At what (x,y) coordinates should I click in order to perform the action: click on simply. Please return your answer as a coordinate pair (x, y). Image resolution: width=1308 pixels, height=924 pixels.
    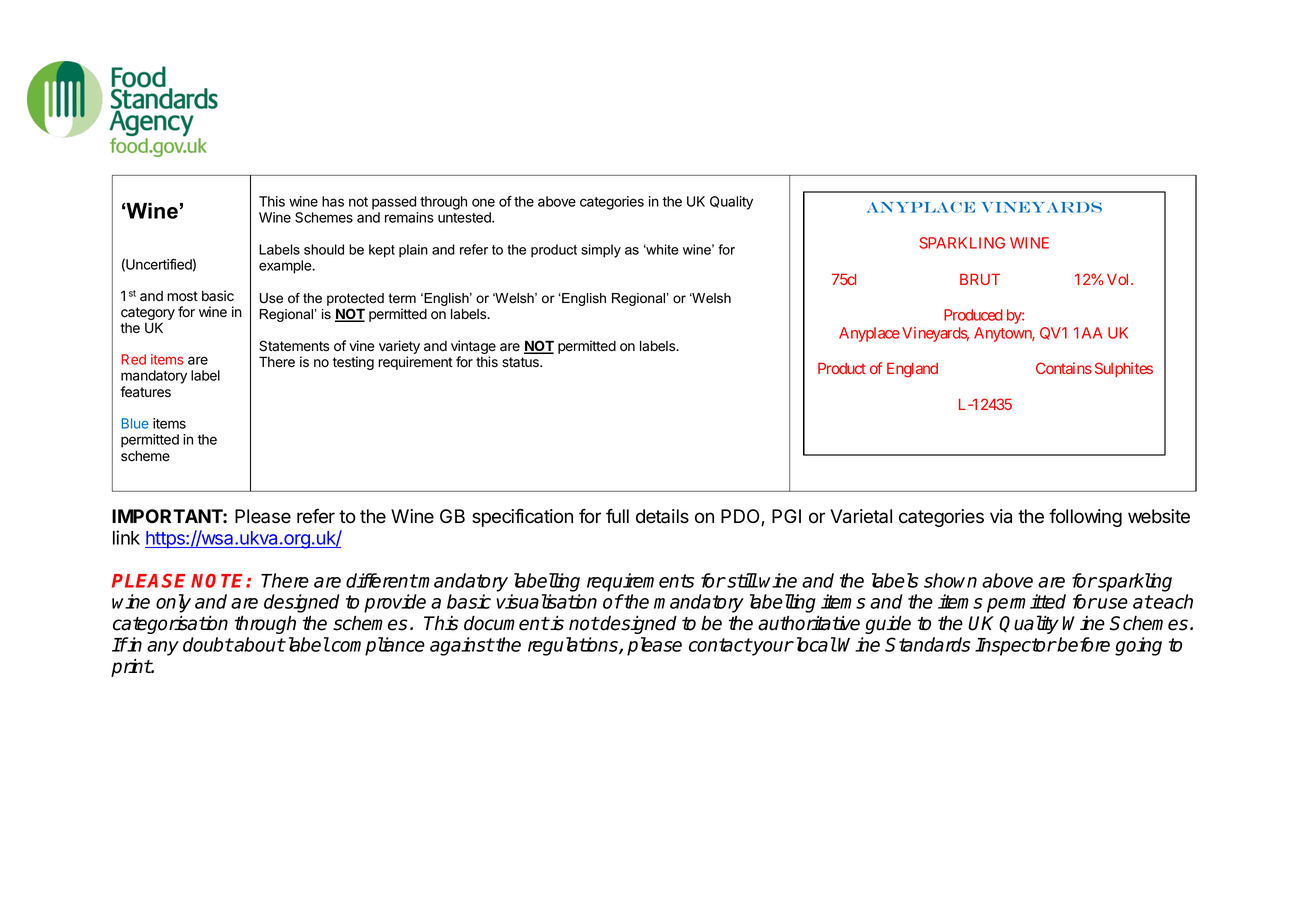
    Looking at the image, I should click on (601, 251).
